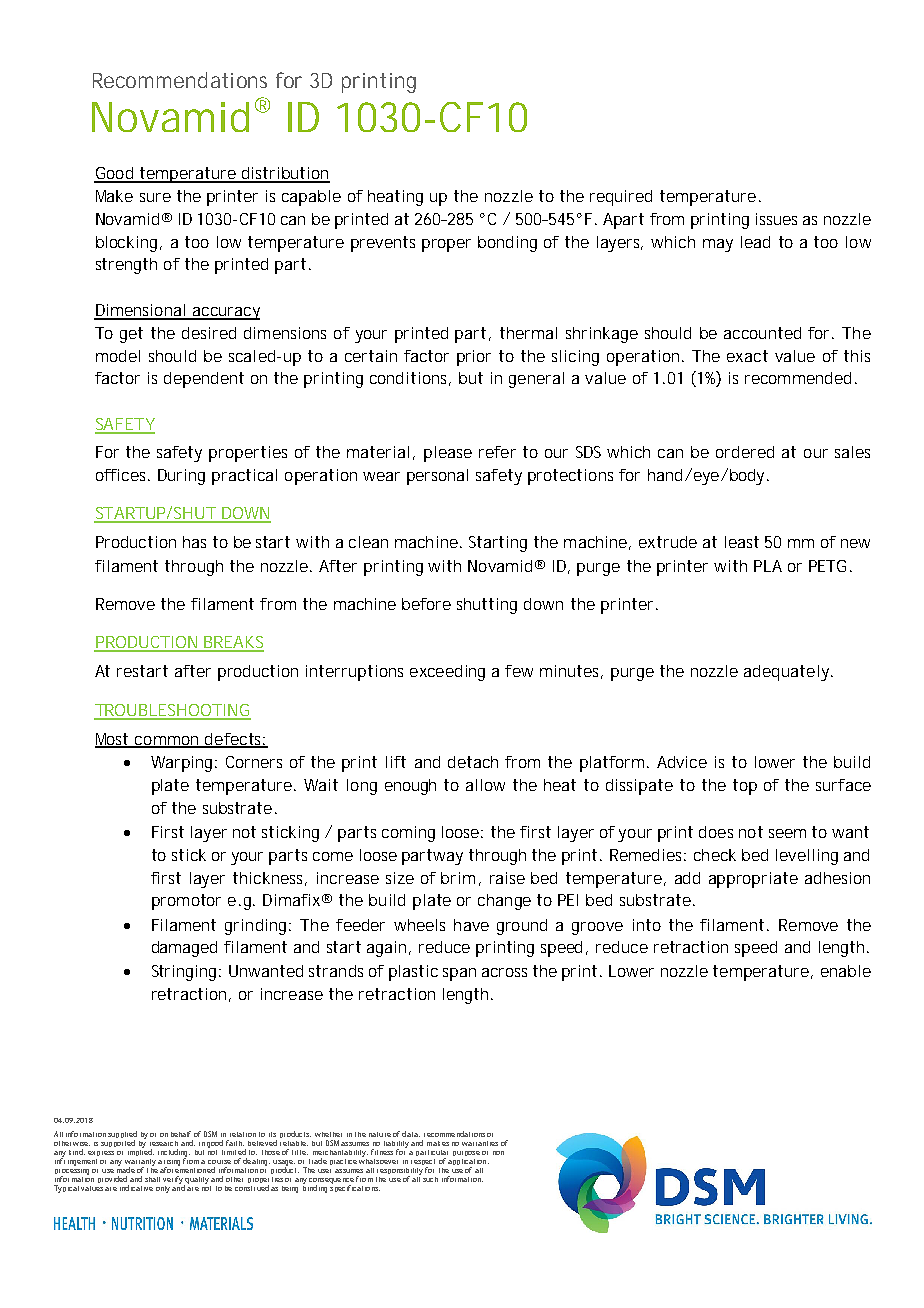 The width and height of the document is (924, 1308). I want to click on exceeding, so click(447, 673).
